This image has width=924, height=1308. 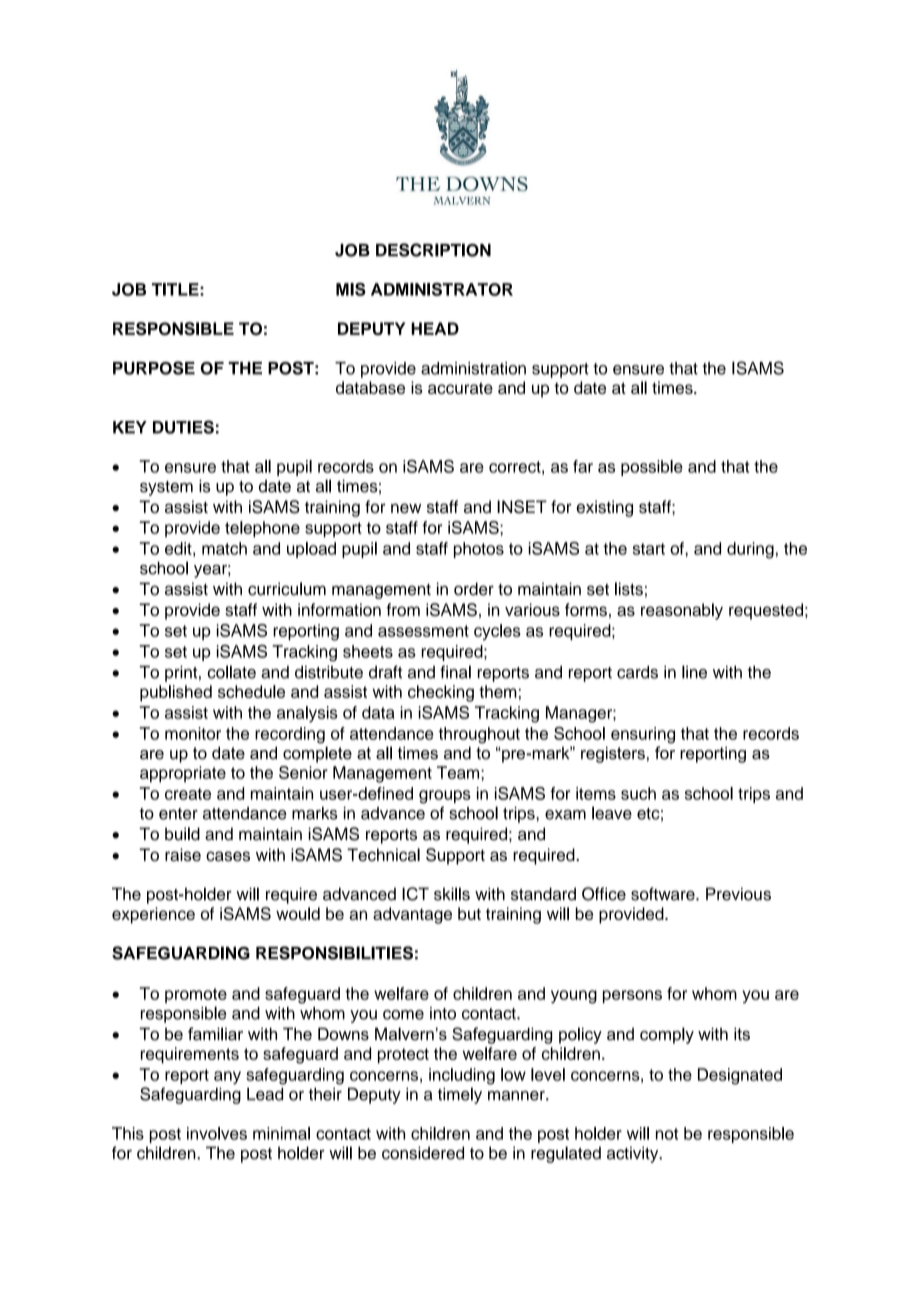 What do you see at coordinates (441, 693) in the image?
I see `checking` at bounding box center [441, 693].
